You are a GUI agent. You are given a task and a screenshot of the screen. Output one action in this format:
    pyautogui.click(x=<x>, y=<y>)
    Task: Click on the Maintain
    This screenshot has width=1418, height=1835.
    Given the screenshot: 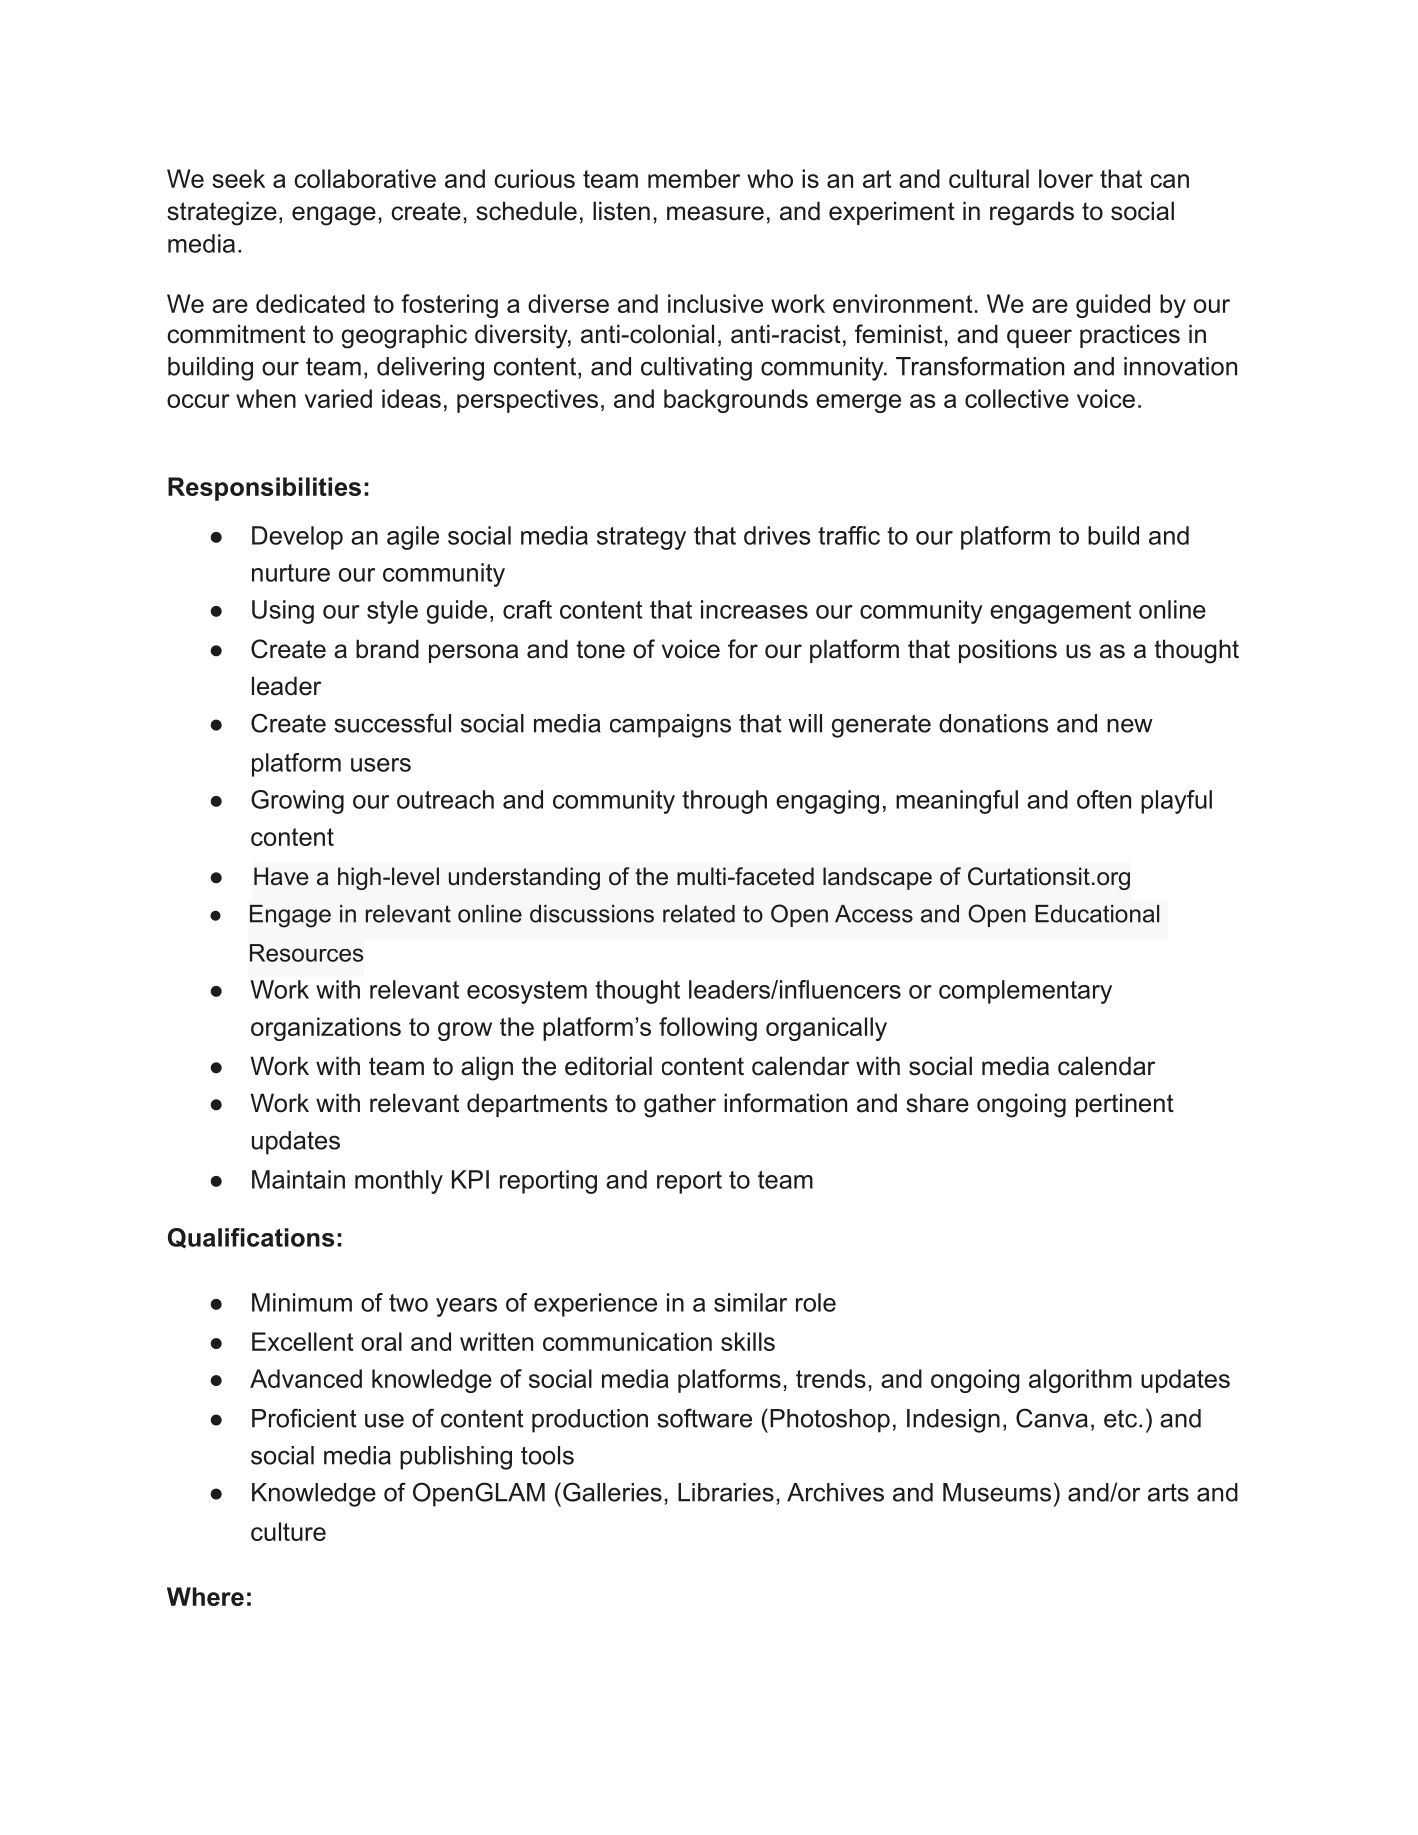 What is the action you would take?
    pyautogui.click(x=298, y=1179)
